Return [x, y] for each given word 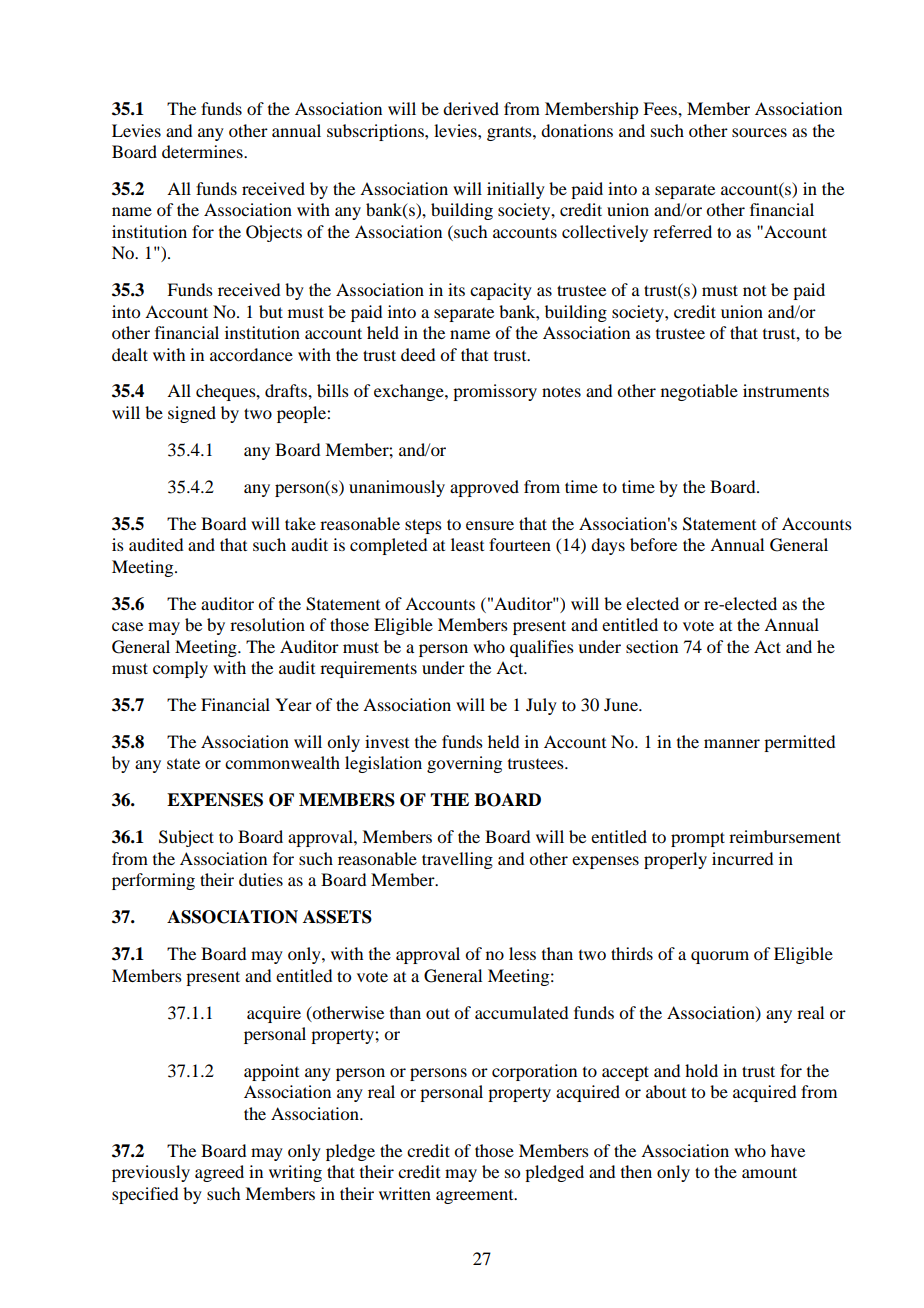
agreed [219, 1173]
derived [471, 108]
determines [203, 151]
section [652, 646]
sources [759, 132]
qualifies [542, 648]
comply [180, 669]
